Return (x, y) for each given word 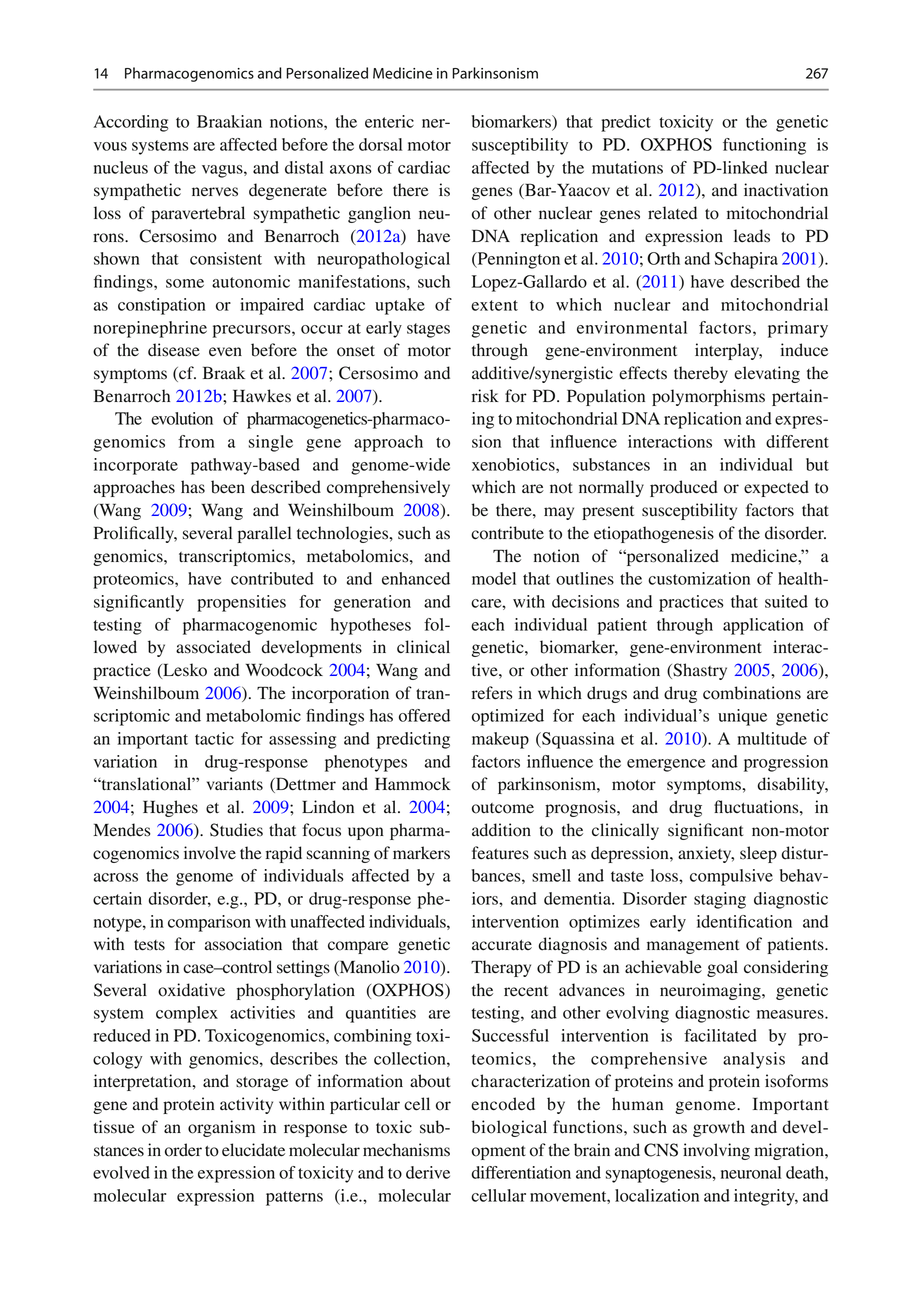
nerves (215, 192)
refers (492, 693)
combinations (752, 693)
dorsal (380, 144)
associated (213, 647)
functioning (764, 146)
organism (221, 1128)
